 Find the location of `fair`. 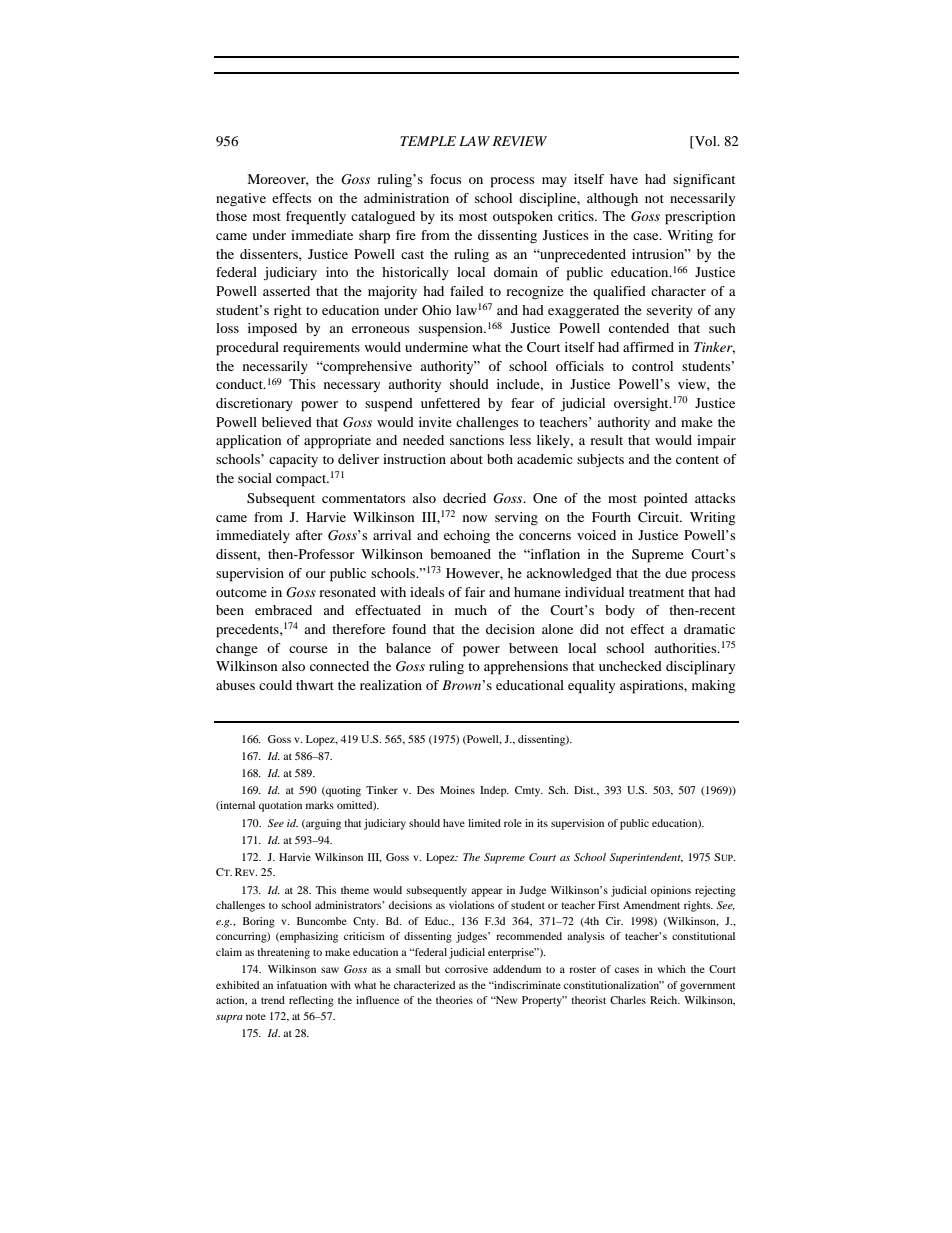

fair is located at coordinates (475, 592).
